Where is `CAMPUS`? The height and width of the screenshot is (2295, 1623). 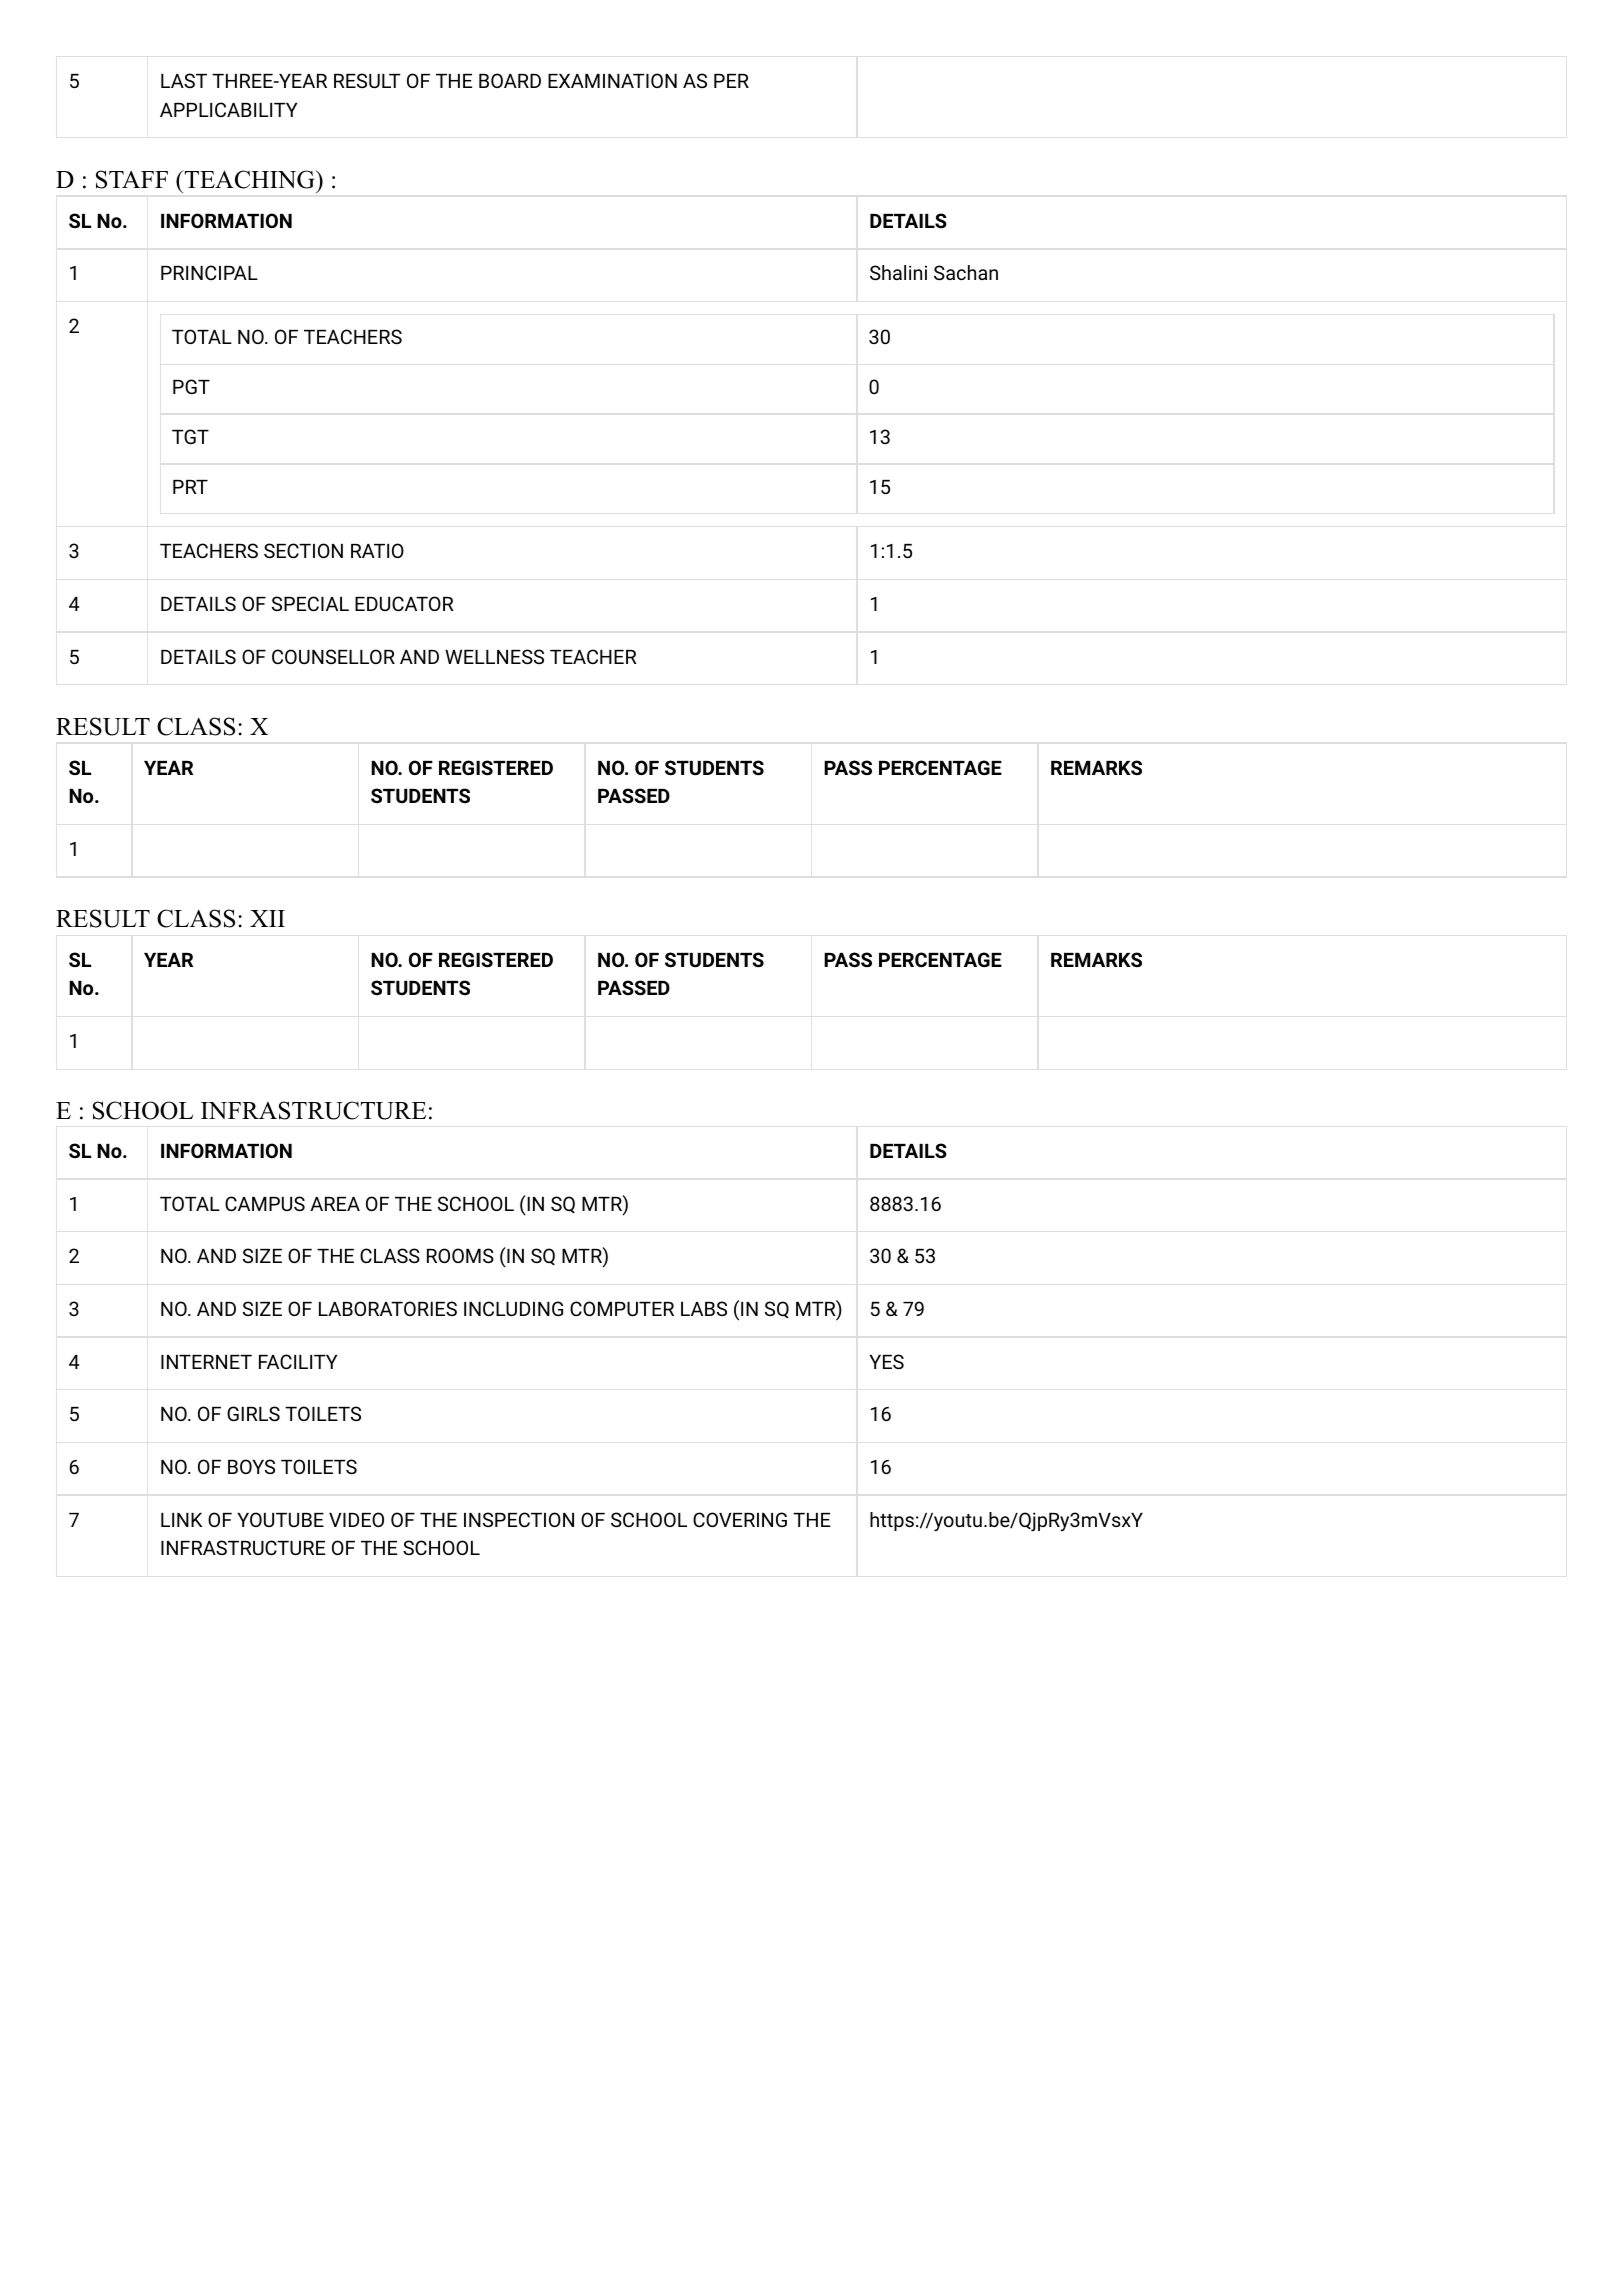
CAMPUS is located at coordinates (265, 1203).
